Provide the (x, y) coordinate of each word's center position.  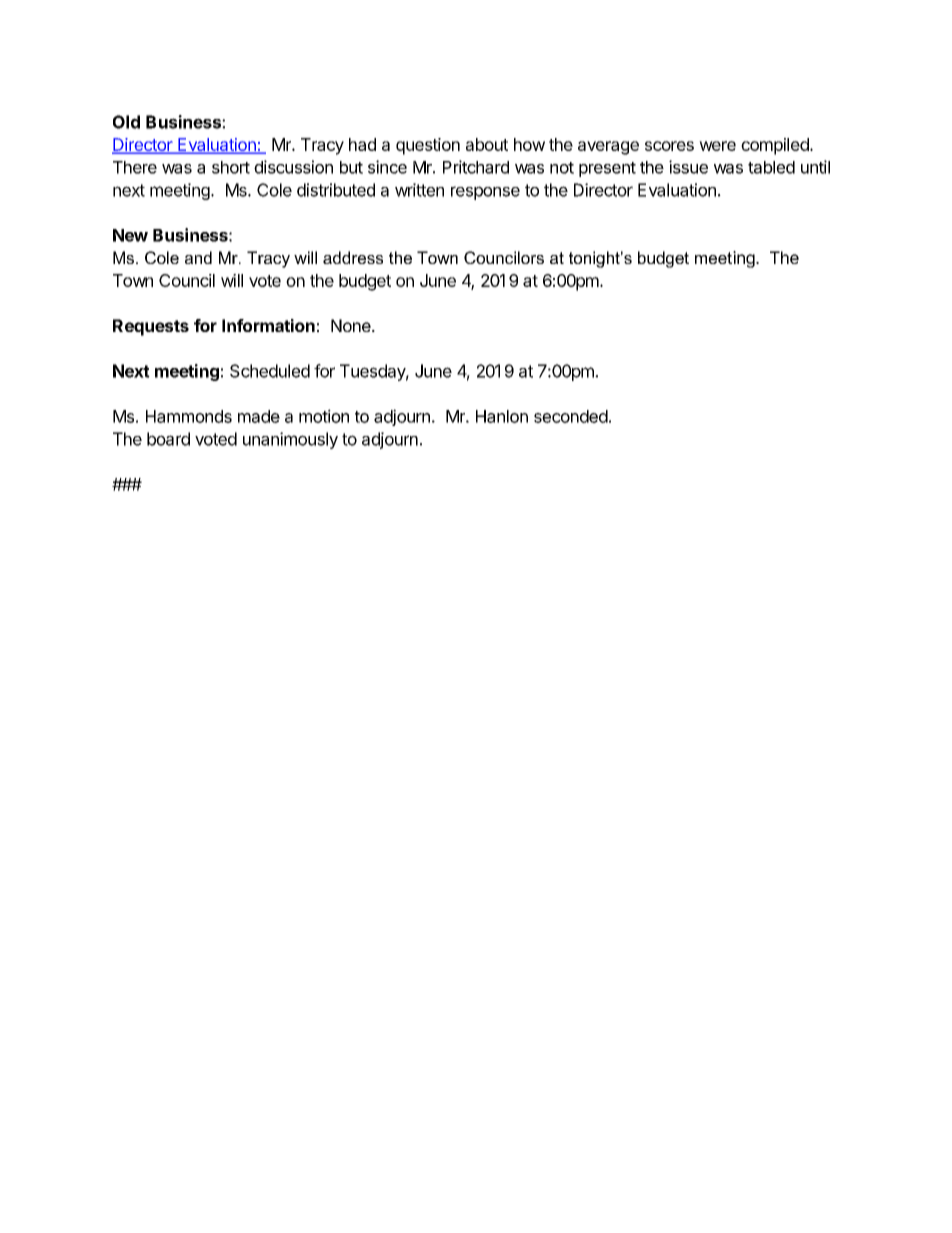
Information (268, 325)
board (168, 439)
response (485, 193)
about (487, 144)
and (198, 257)
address (353, 257)
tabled (771, 167)
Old (126, 122)
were (717, 146)
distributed (336, 190)
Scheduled (270, 371)
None (352, 325)
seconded (571, 416)
